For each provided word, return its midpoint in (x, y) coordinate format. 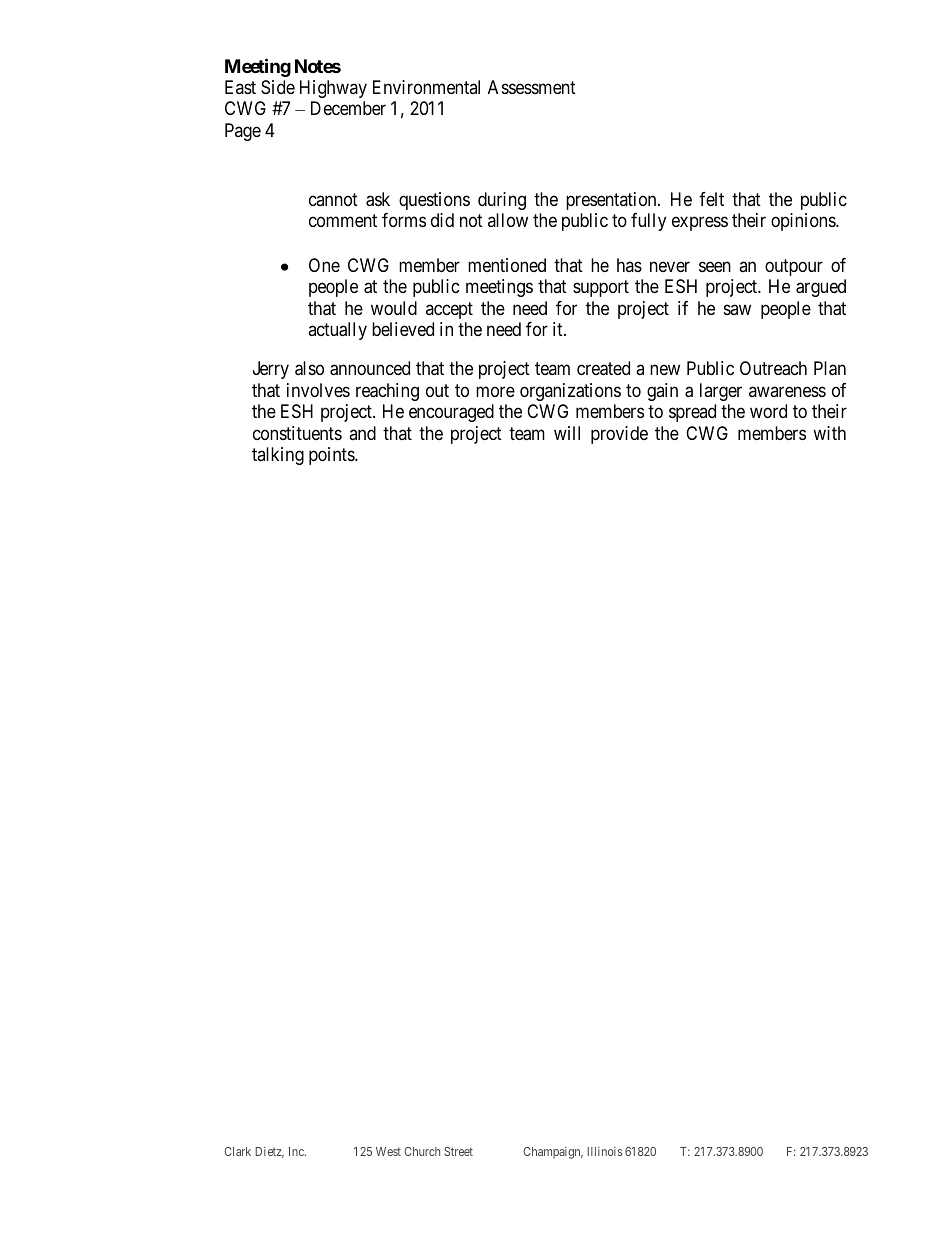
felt (711, 199)
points (332, 456)
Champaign (553, 1153)
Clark (237, 1151)
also (309, 368)
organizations (570, 392)
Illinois (604, 1151)
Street (458, 1151)
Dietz (269, 1152)
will (567, 433)
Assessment (532, 87)
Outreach (773, 368)
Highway (333, 89)
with (829, 433)
